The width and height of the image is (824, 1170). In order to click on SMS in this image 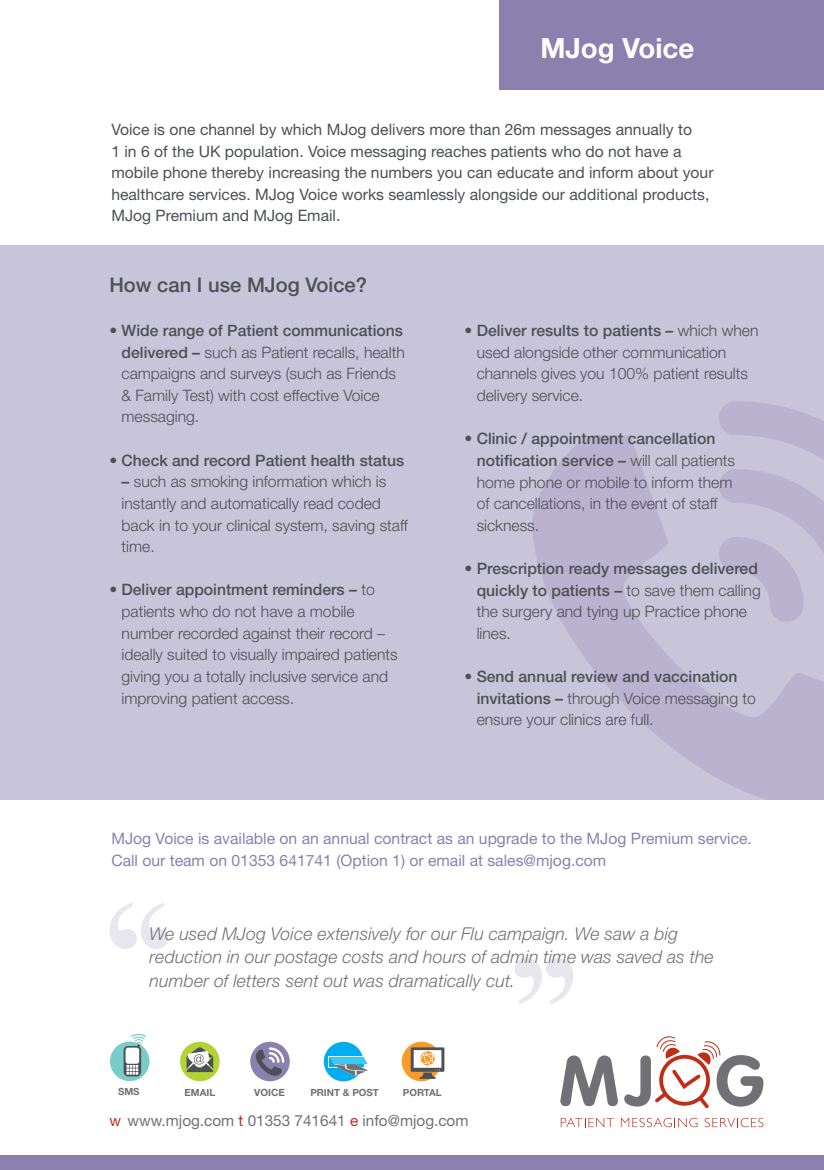, I will do `click(128, 1091)`.
